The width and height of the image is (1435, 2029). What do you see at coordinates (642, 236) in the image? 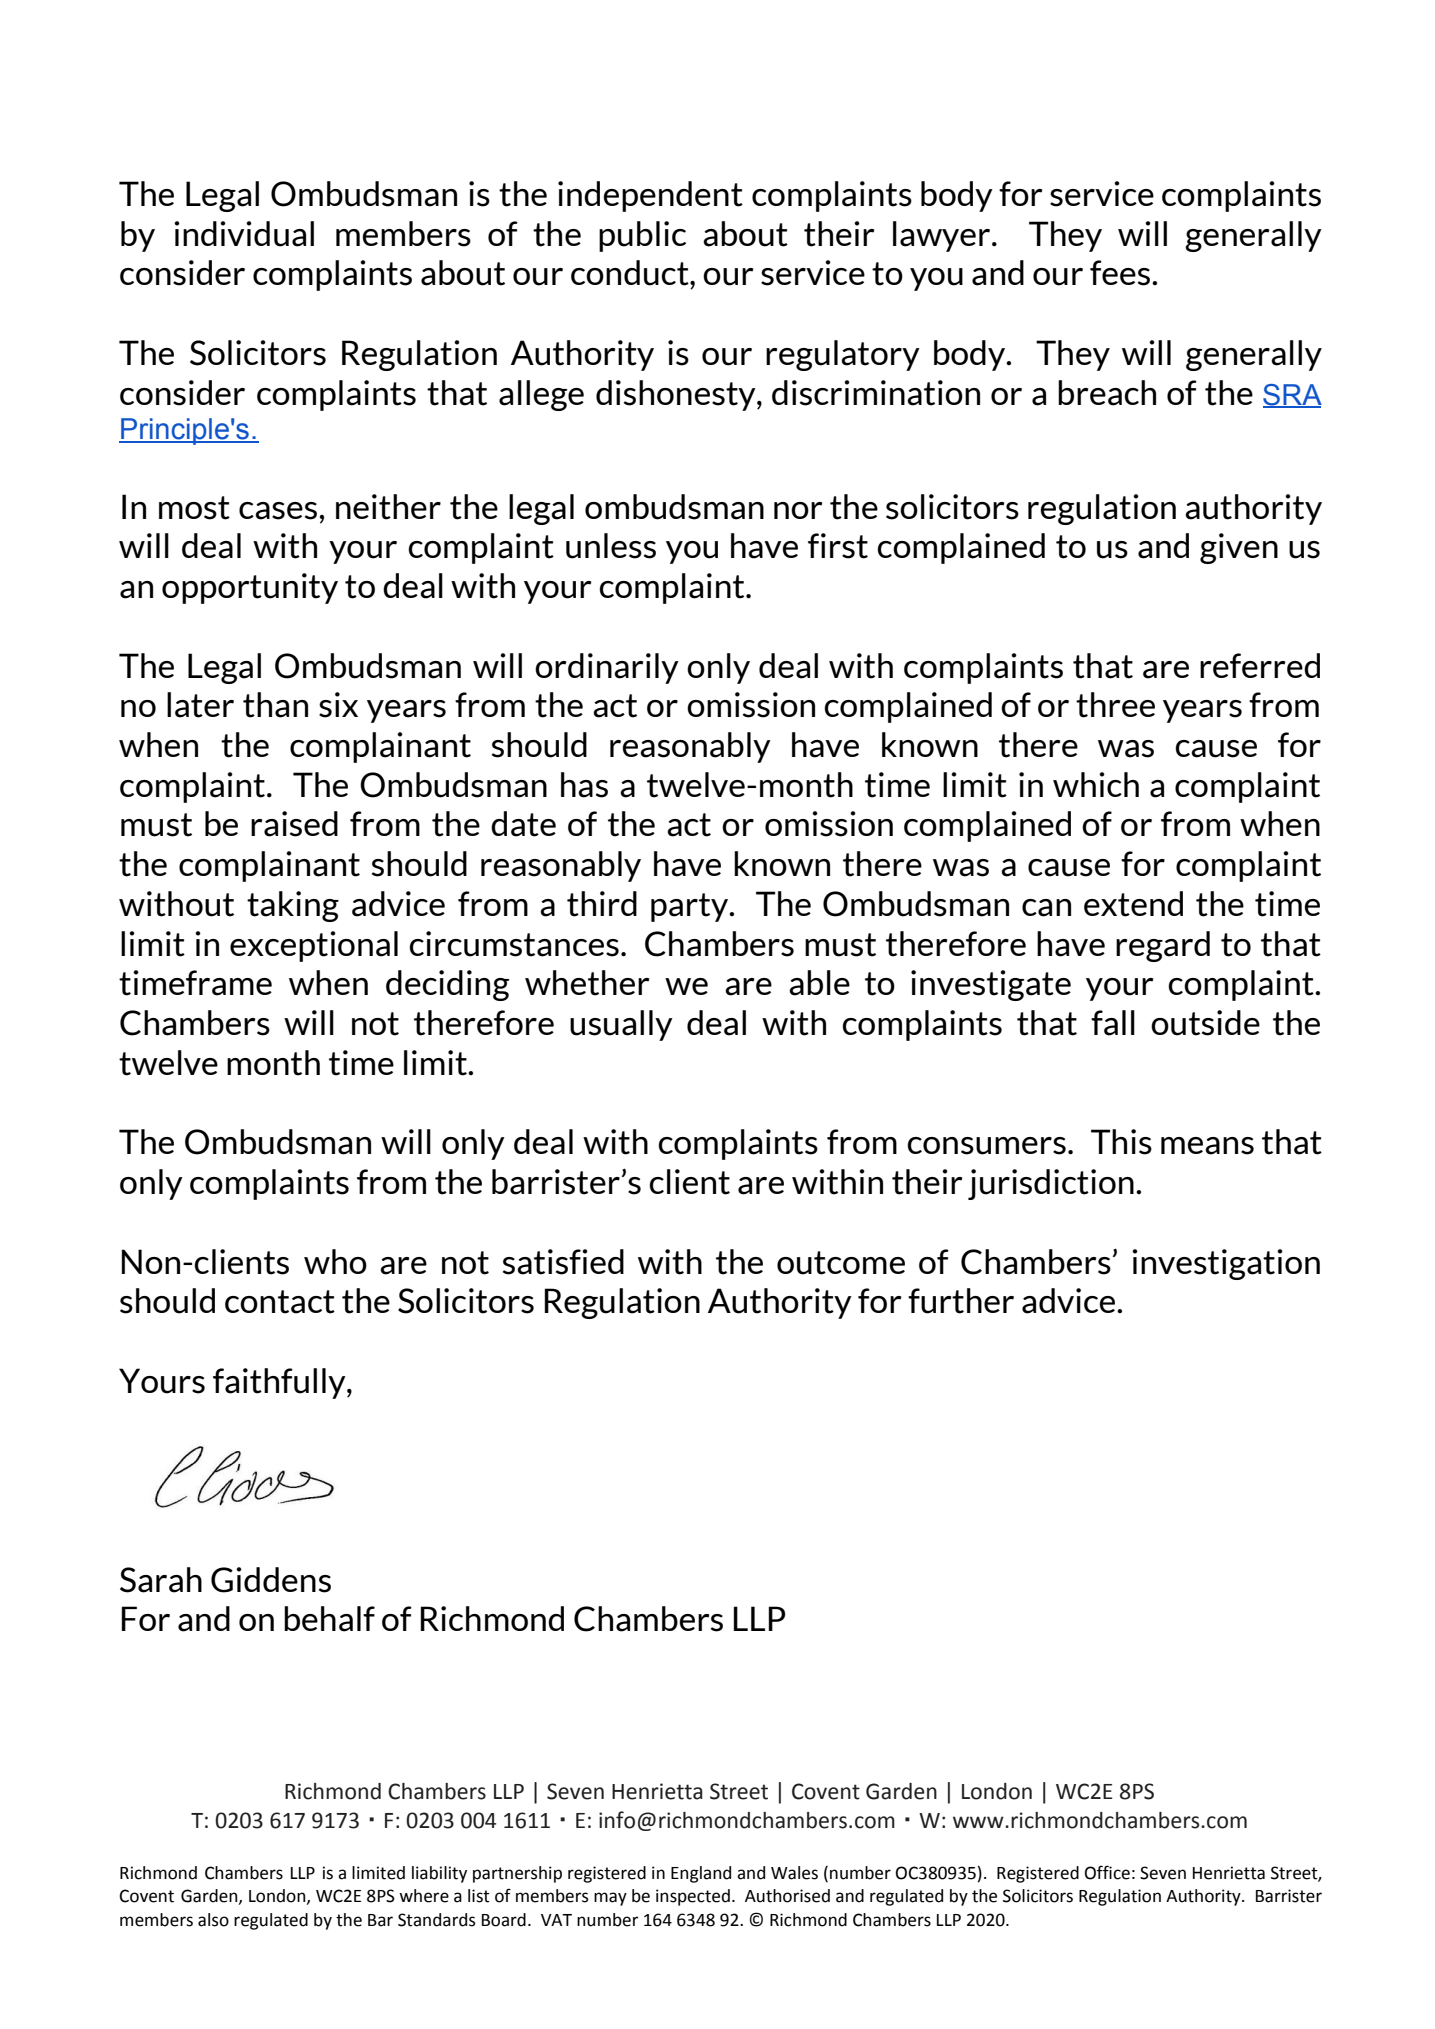
I see `public` at bounding box center [642, 236].
